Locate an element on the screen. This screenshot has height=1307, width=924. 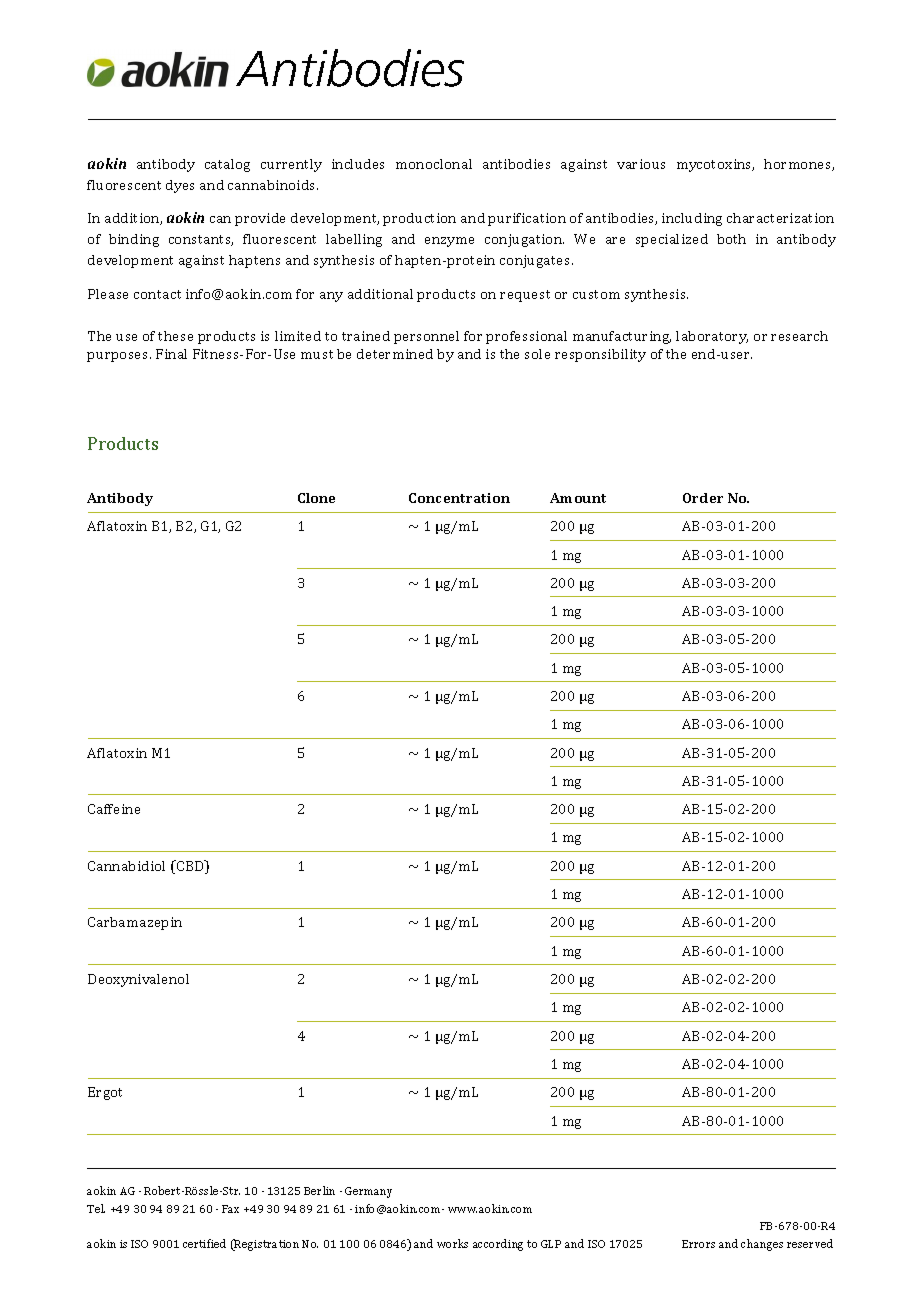
dyes is located at coordinates (180, 186).
